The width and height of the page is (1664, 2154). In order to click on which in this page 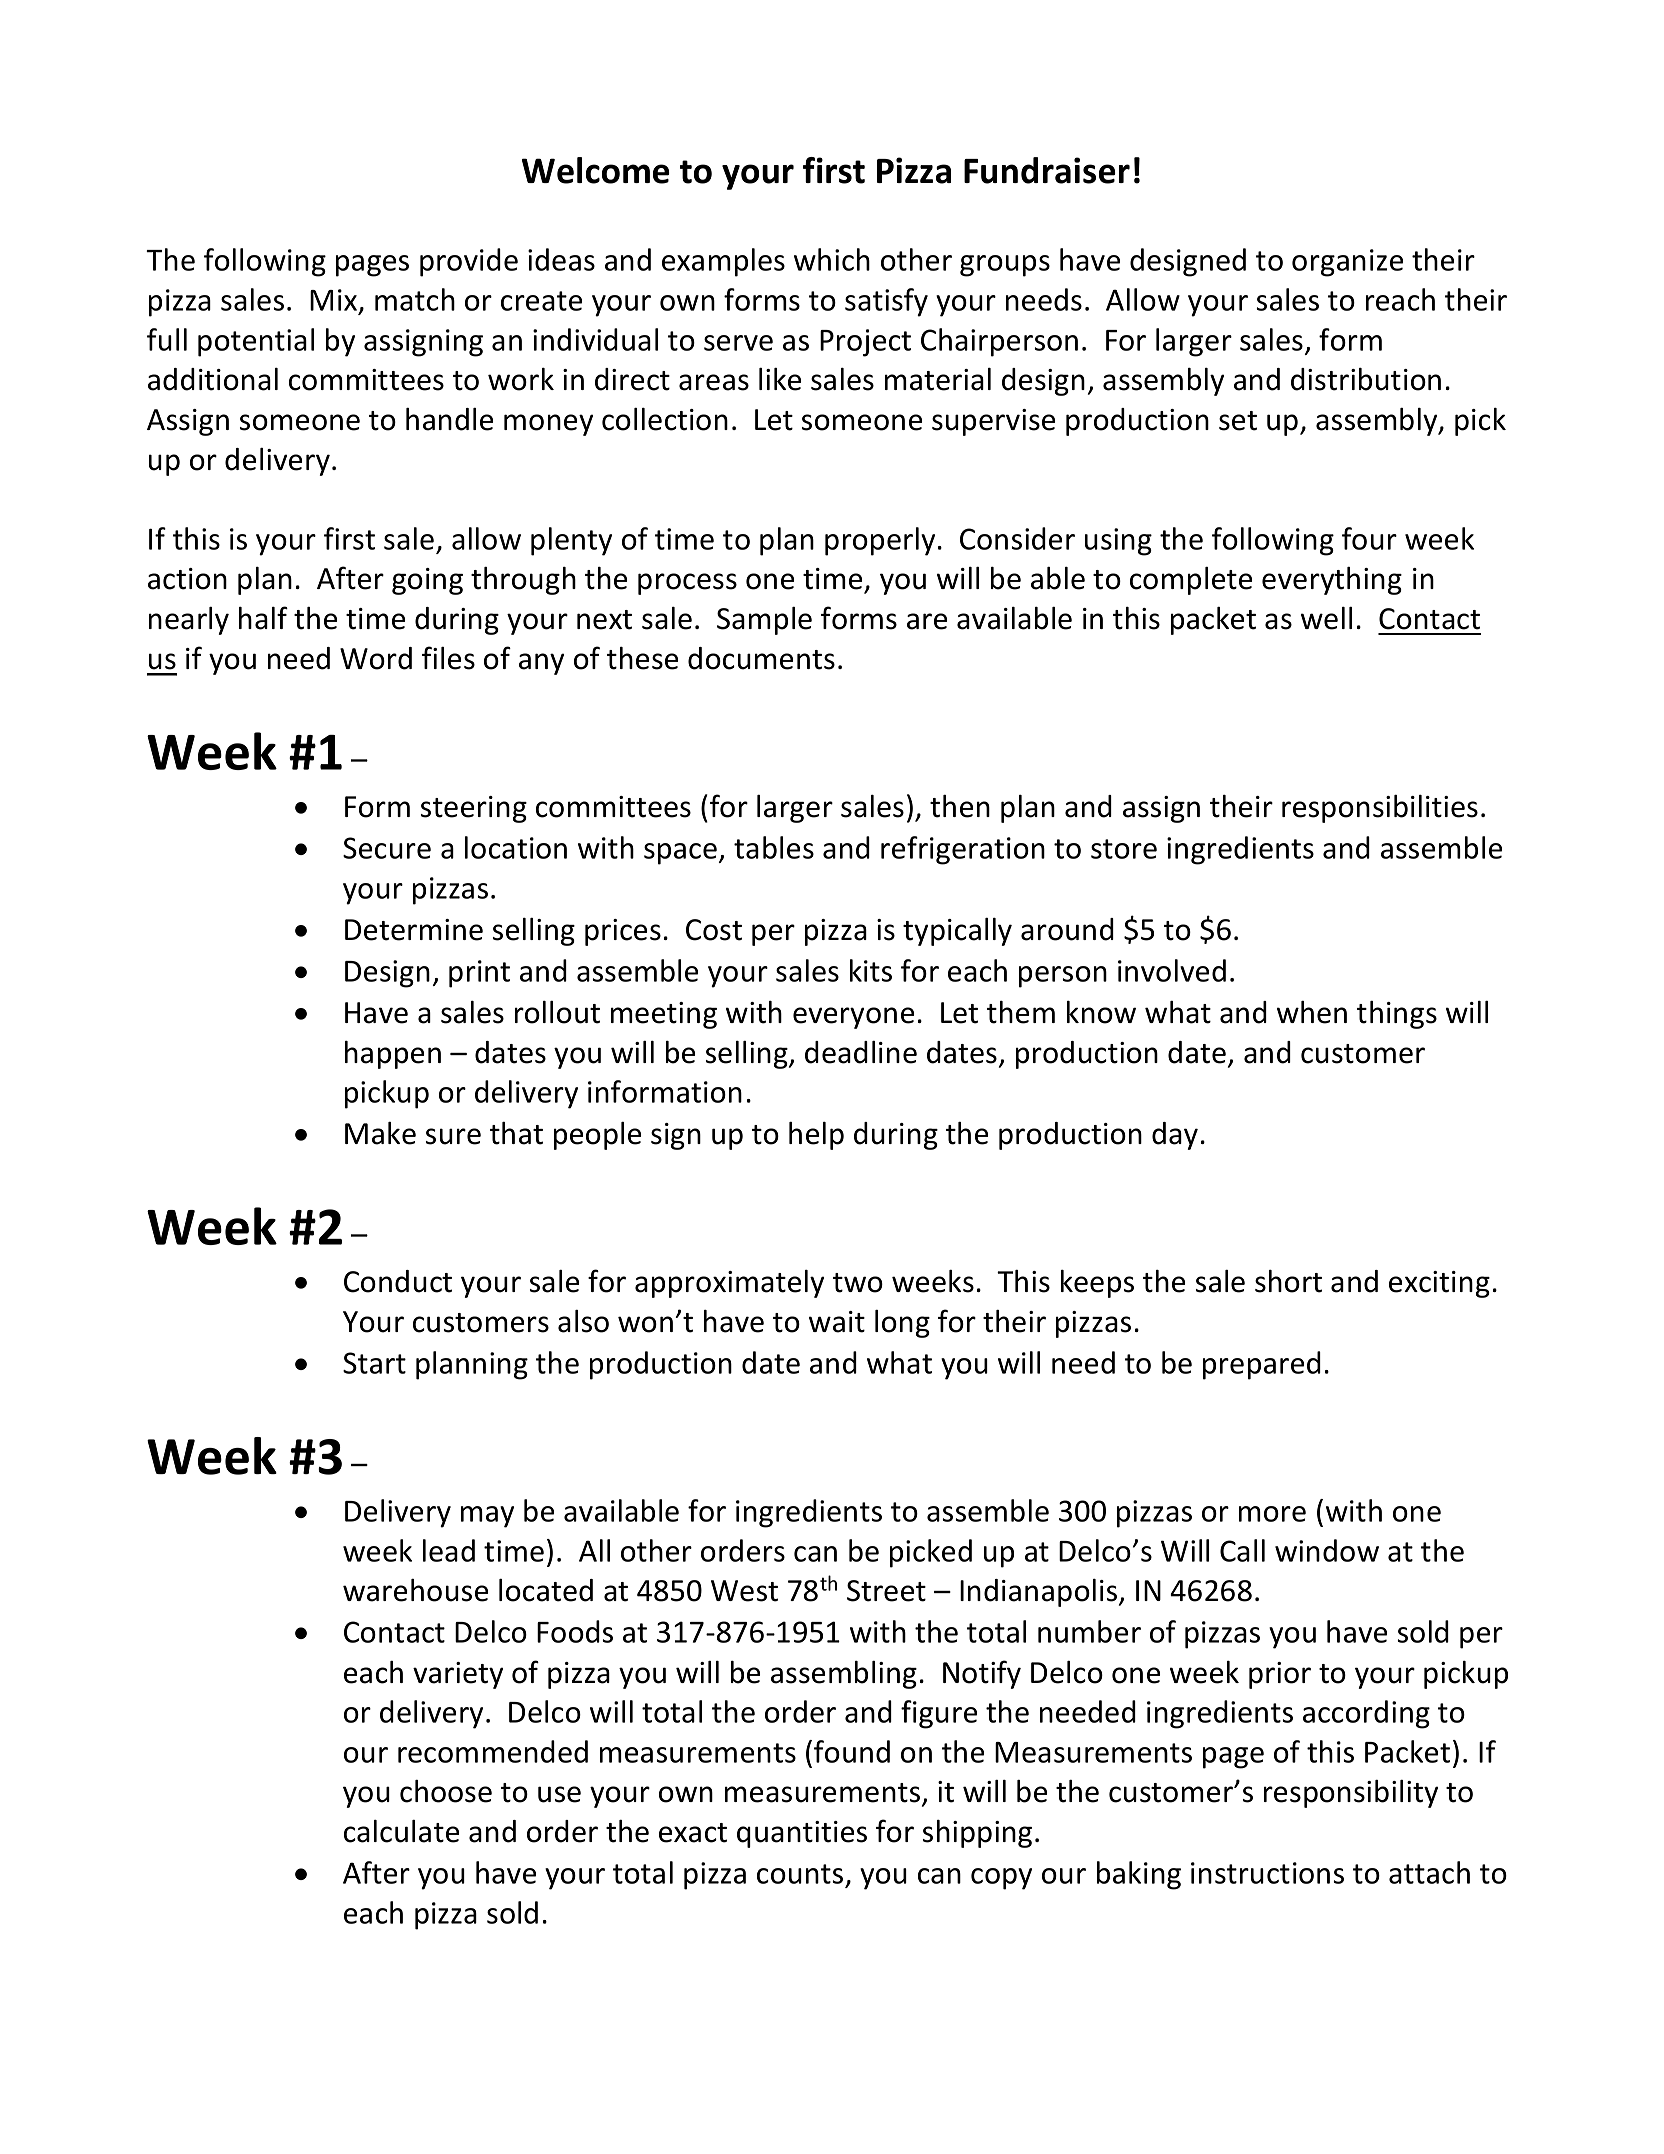, I will do `click(832, 259)`.
